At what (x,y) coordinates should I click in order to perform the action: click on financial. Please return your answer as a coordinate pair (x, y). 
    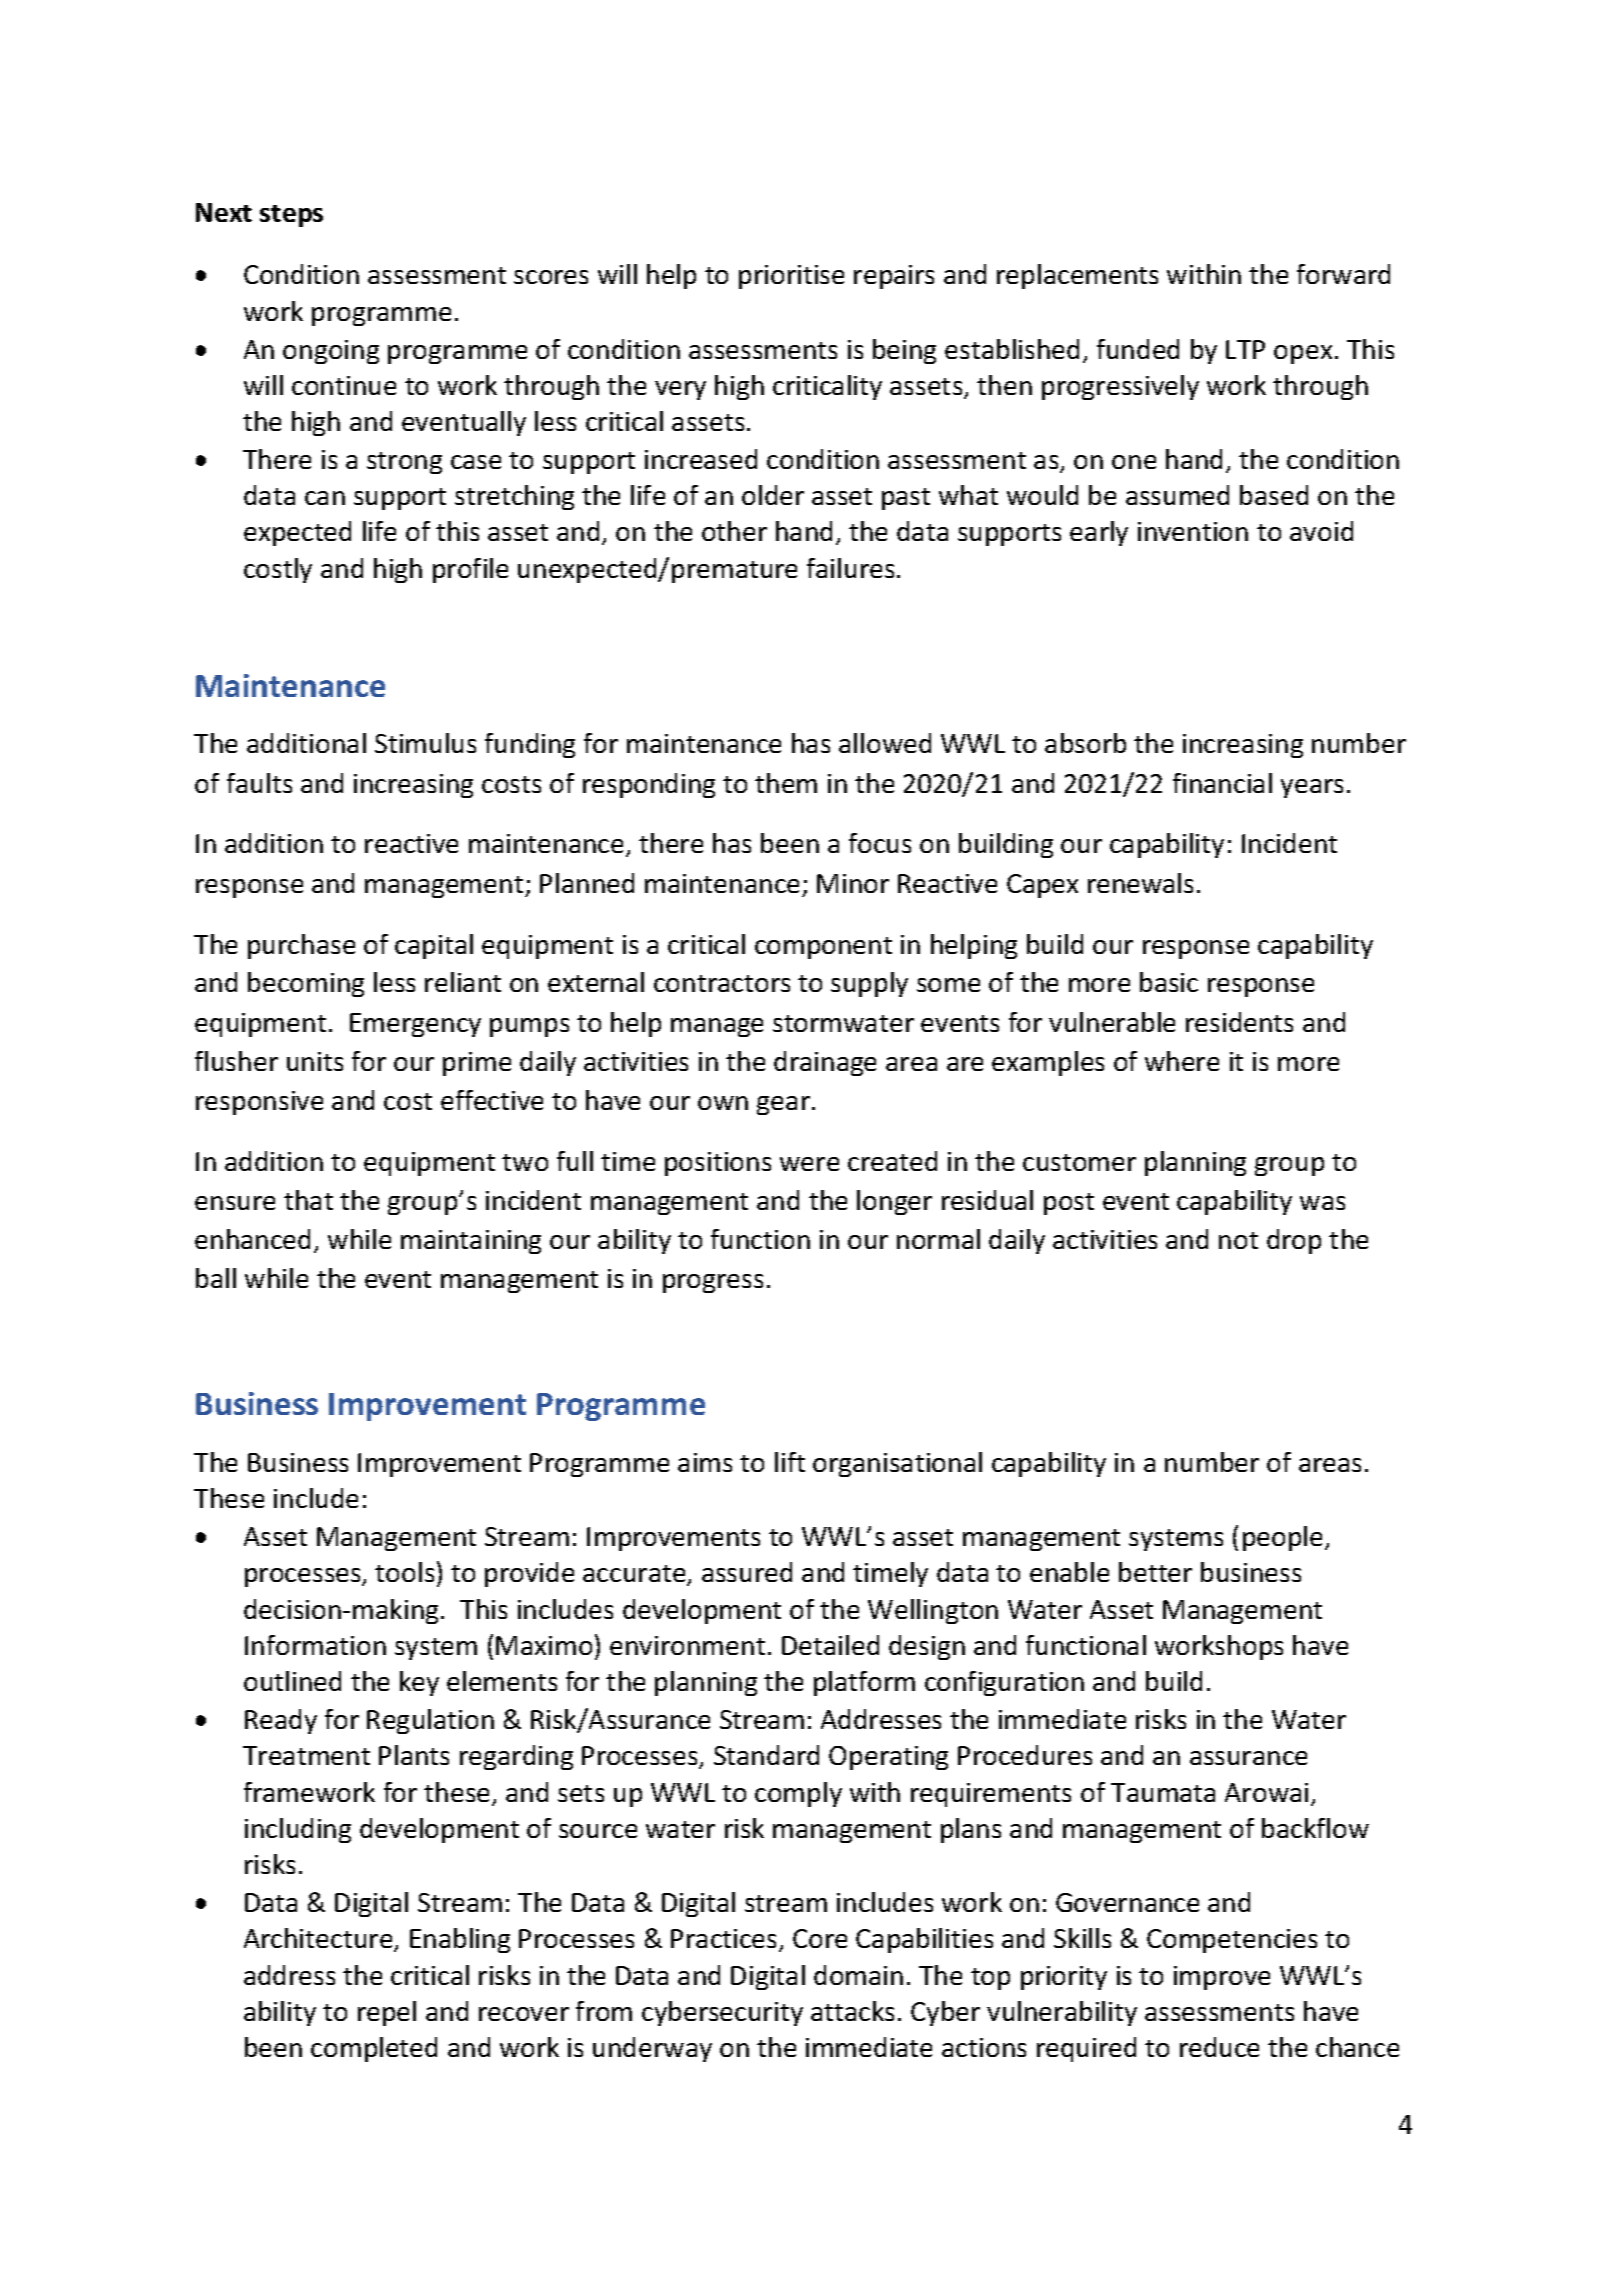
    Looking at the image, I should click on (1222, 783).
